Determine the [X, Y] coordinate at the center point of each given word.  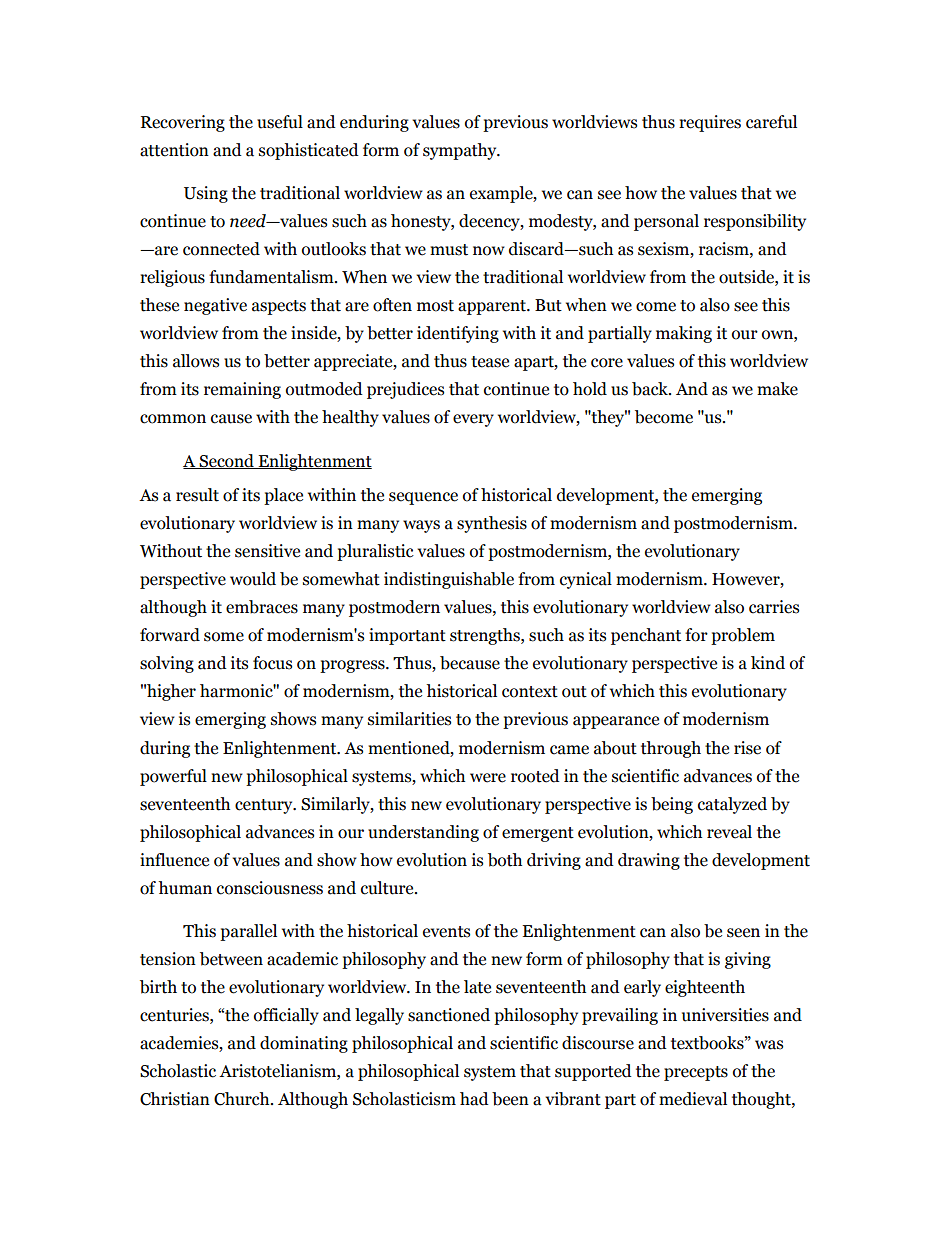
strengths [486, 636]
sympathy [461, 151]
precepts [696, 1073]
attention [174, 150]
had [474, 1099]
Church [243, 1099]
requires [710, 123]
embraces [262, 607]
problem [743, 636]
